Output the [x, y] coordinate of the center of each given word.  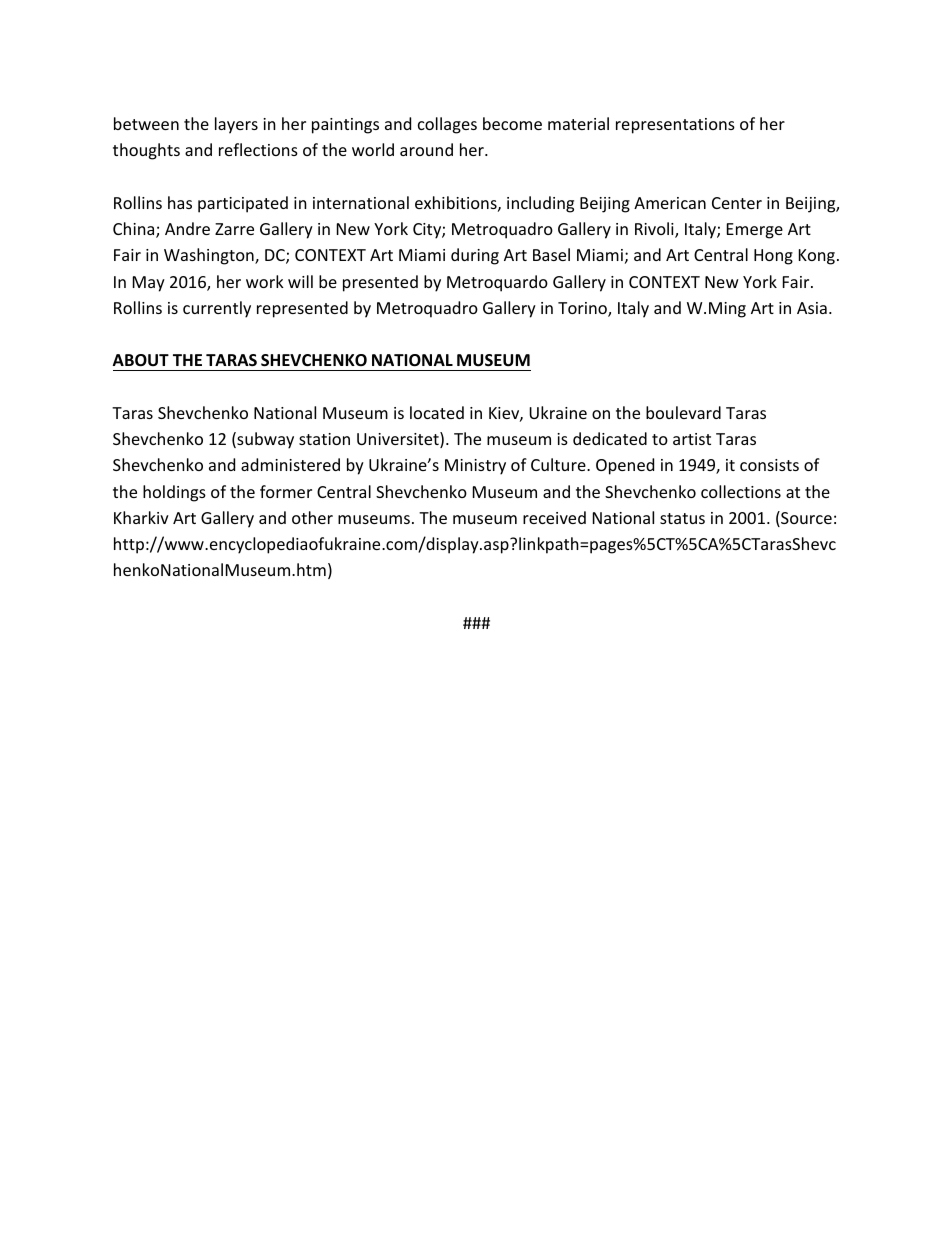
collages [447, 125]
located [437, 412]
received [554, 517]
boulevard [683, 412]
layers [236, 125]
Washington [210, 256]
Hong [773, 257]
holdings [174, 493]
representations [675, 126]
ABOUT [141, 360]
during [475, 256]
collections [741, 491]
